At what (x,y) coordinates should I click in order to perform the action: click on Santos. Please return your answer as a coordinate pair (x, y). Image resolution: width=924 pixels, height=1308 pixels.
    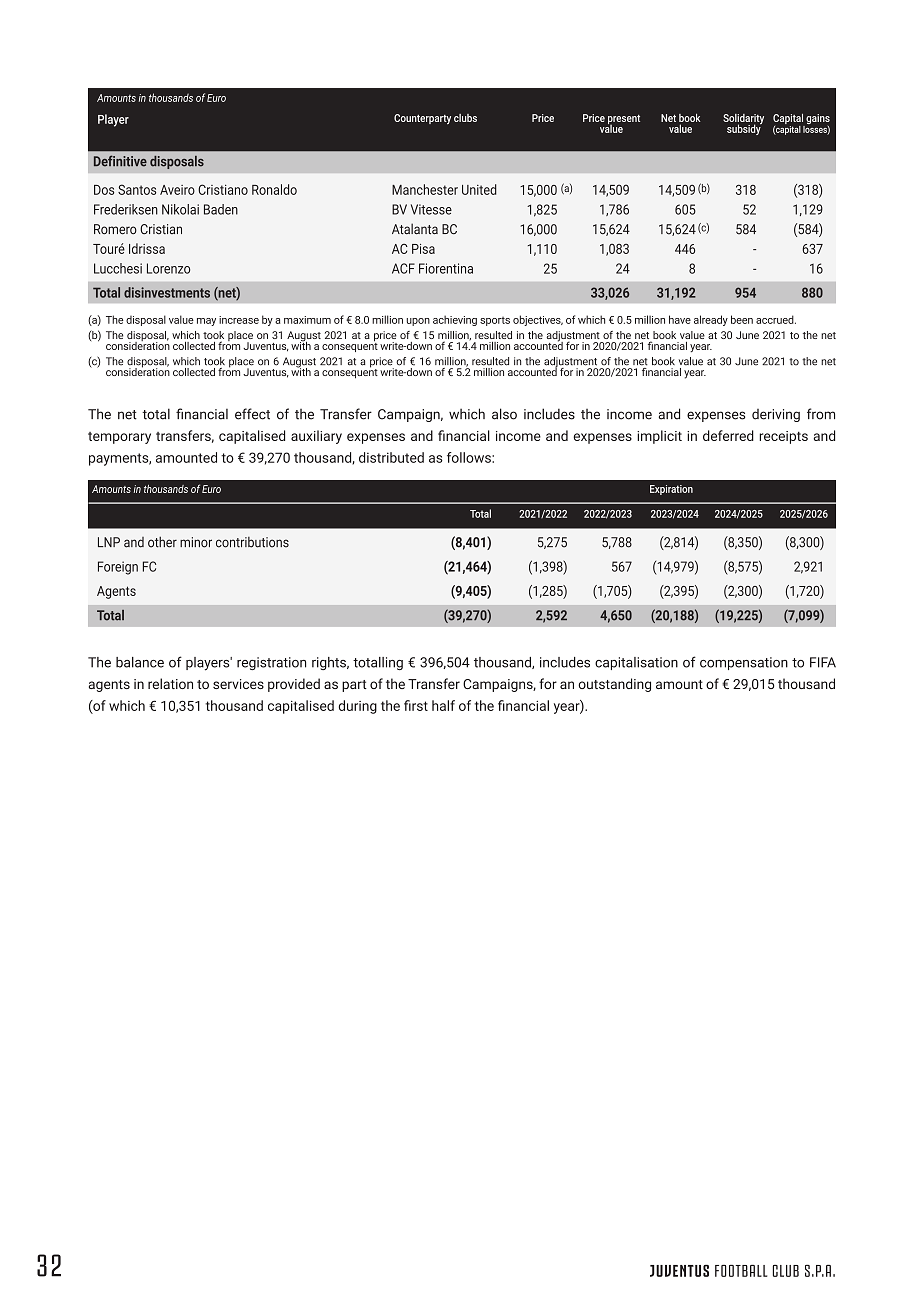
    Looking at the image, I should click on (137, 189).
